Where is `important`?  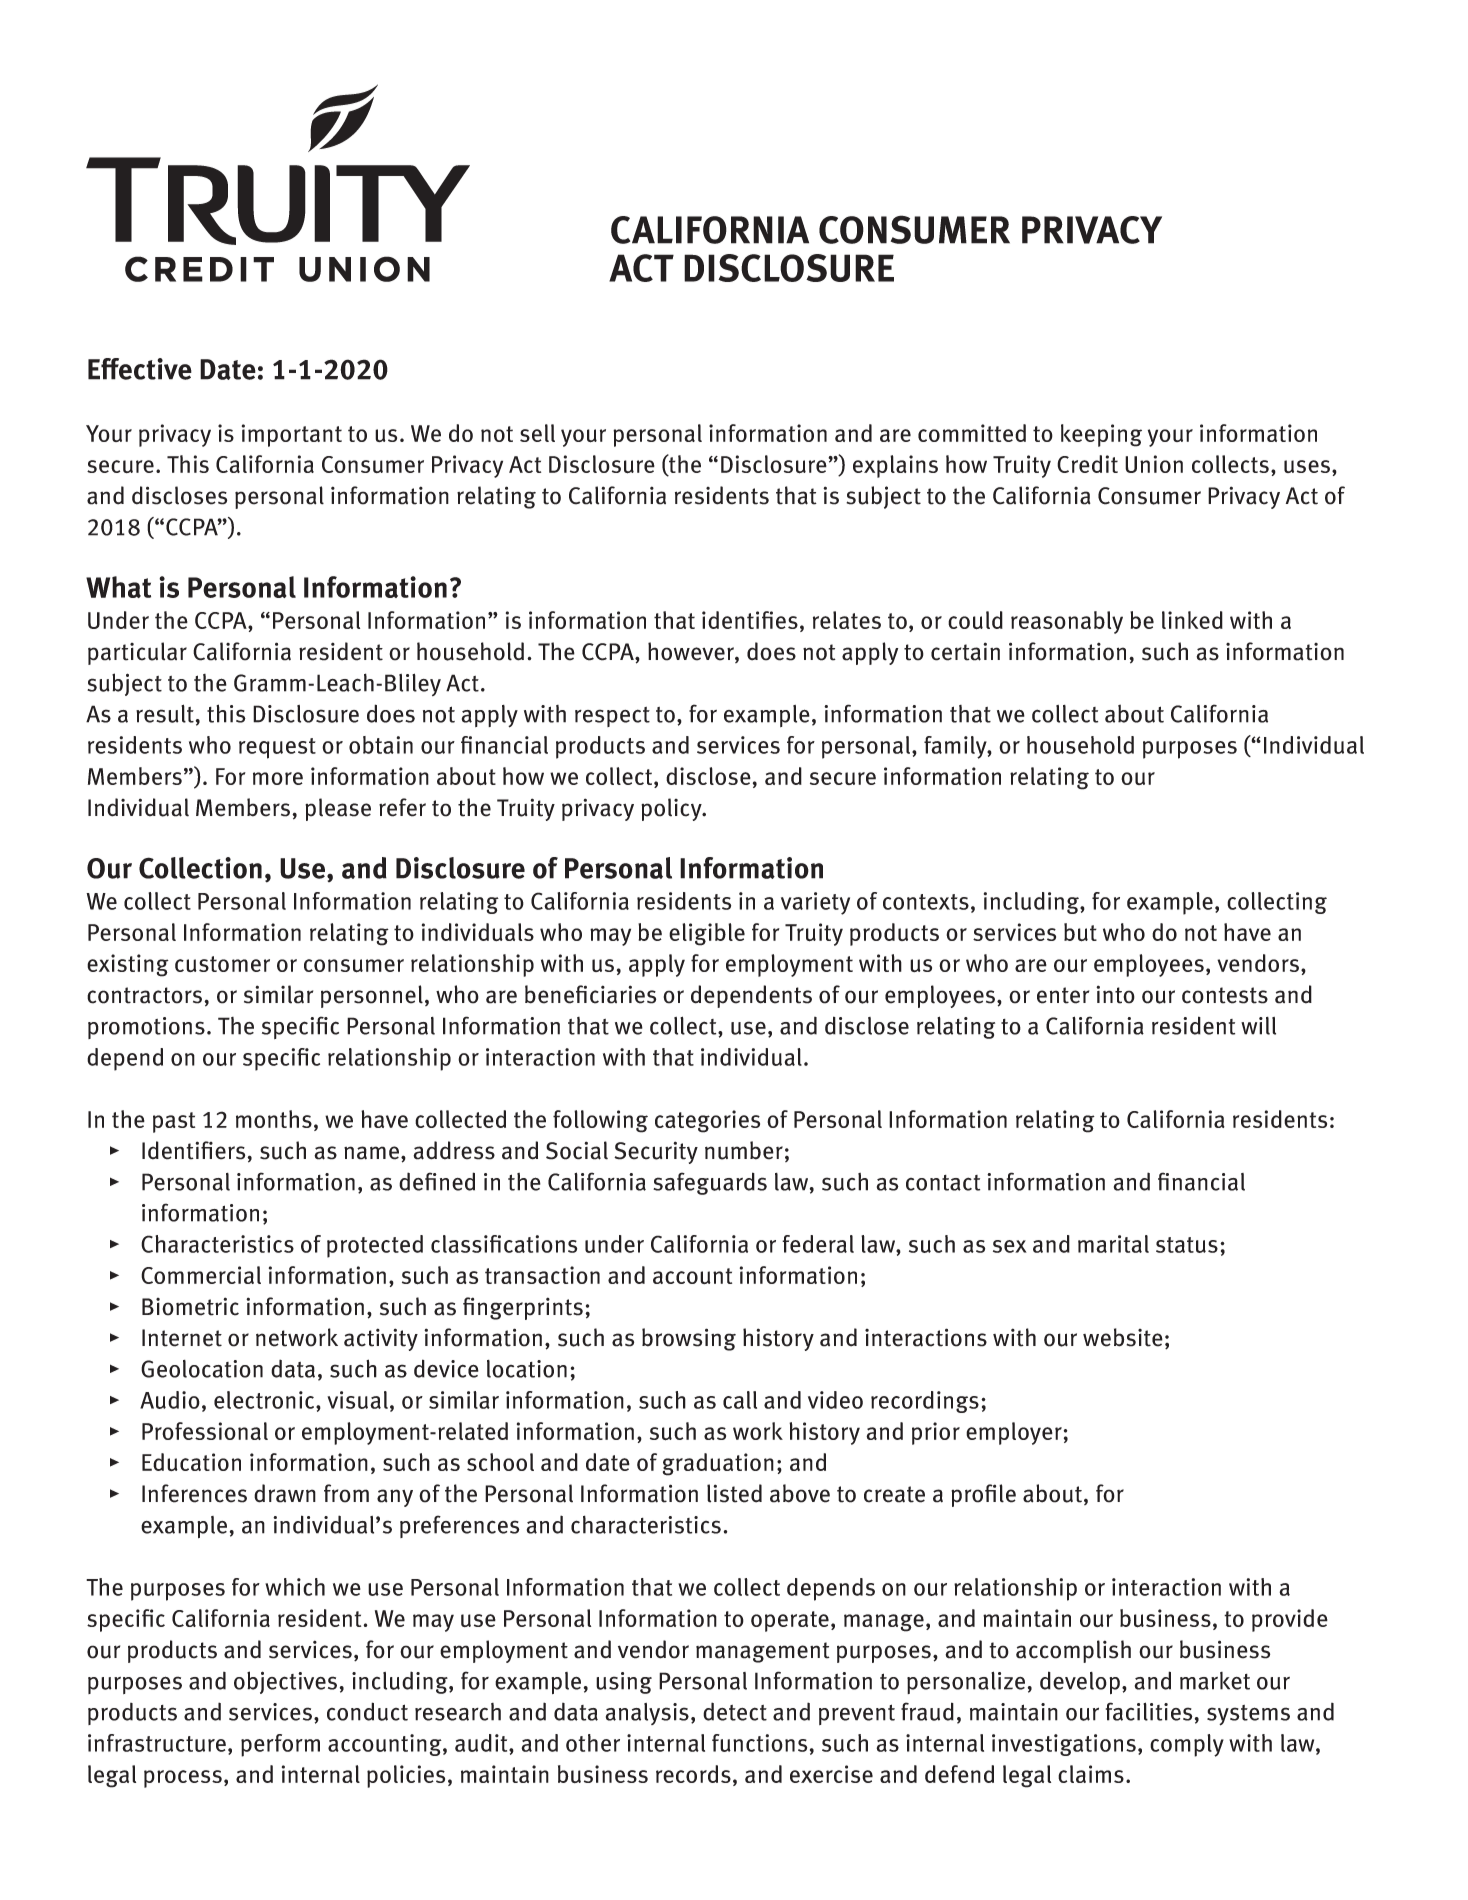 important is located at coordinates (292, 435).
